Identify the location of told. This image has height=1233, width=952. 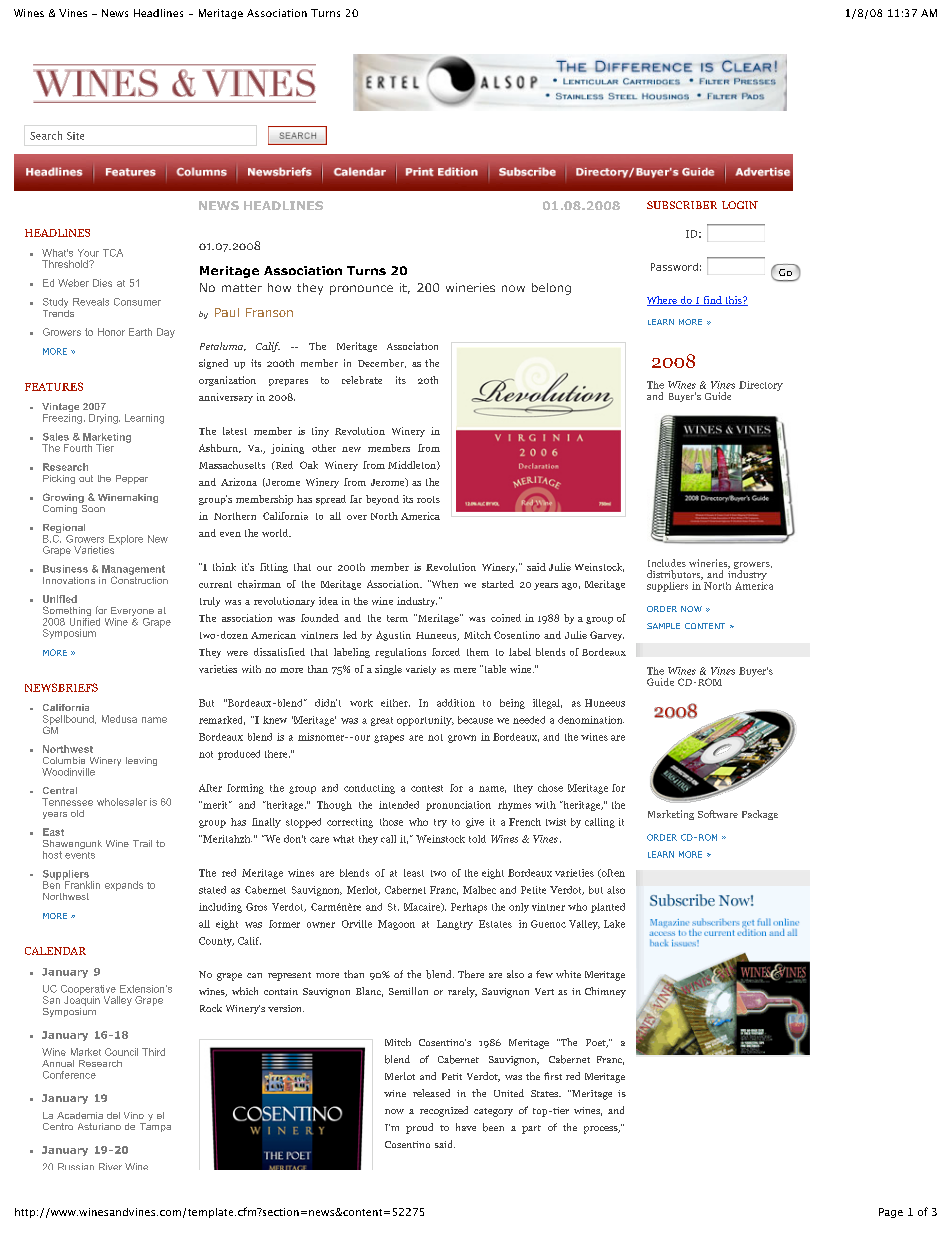
(477, 839).
